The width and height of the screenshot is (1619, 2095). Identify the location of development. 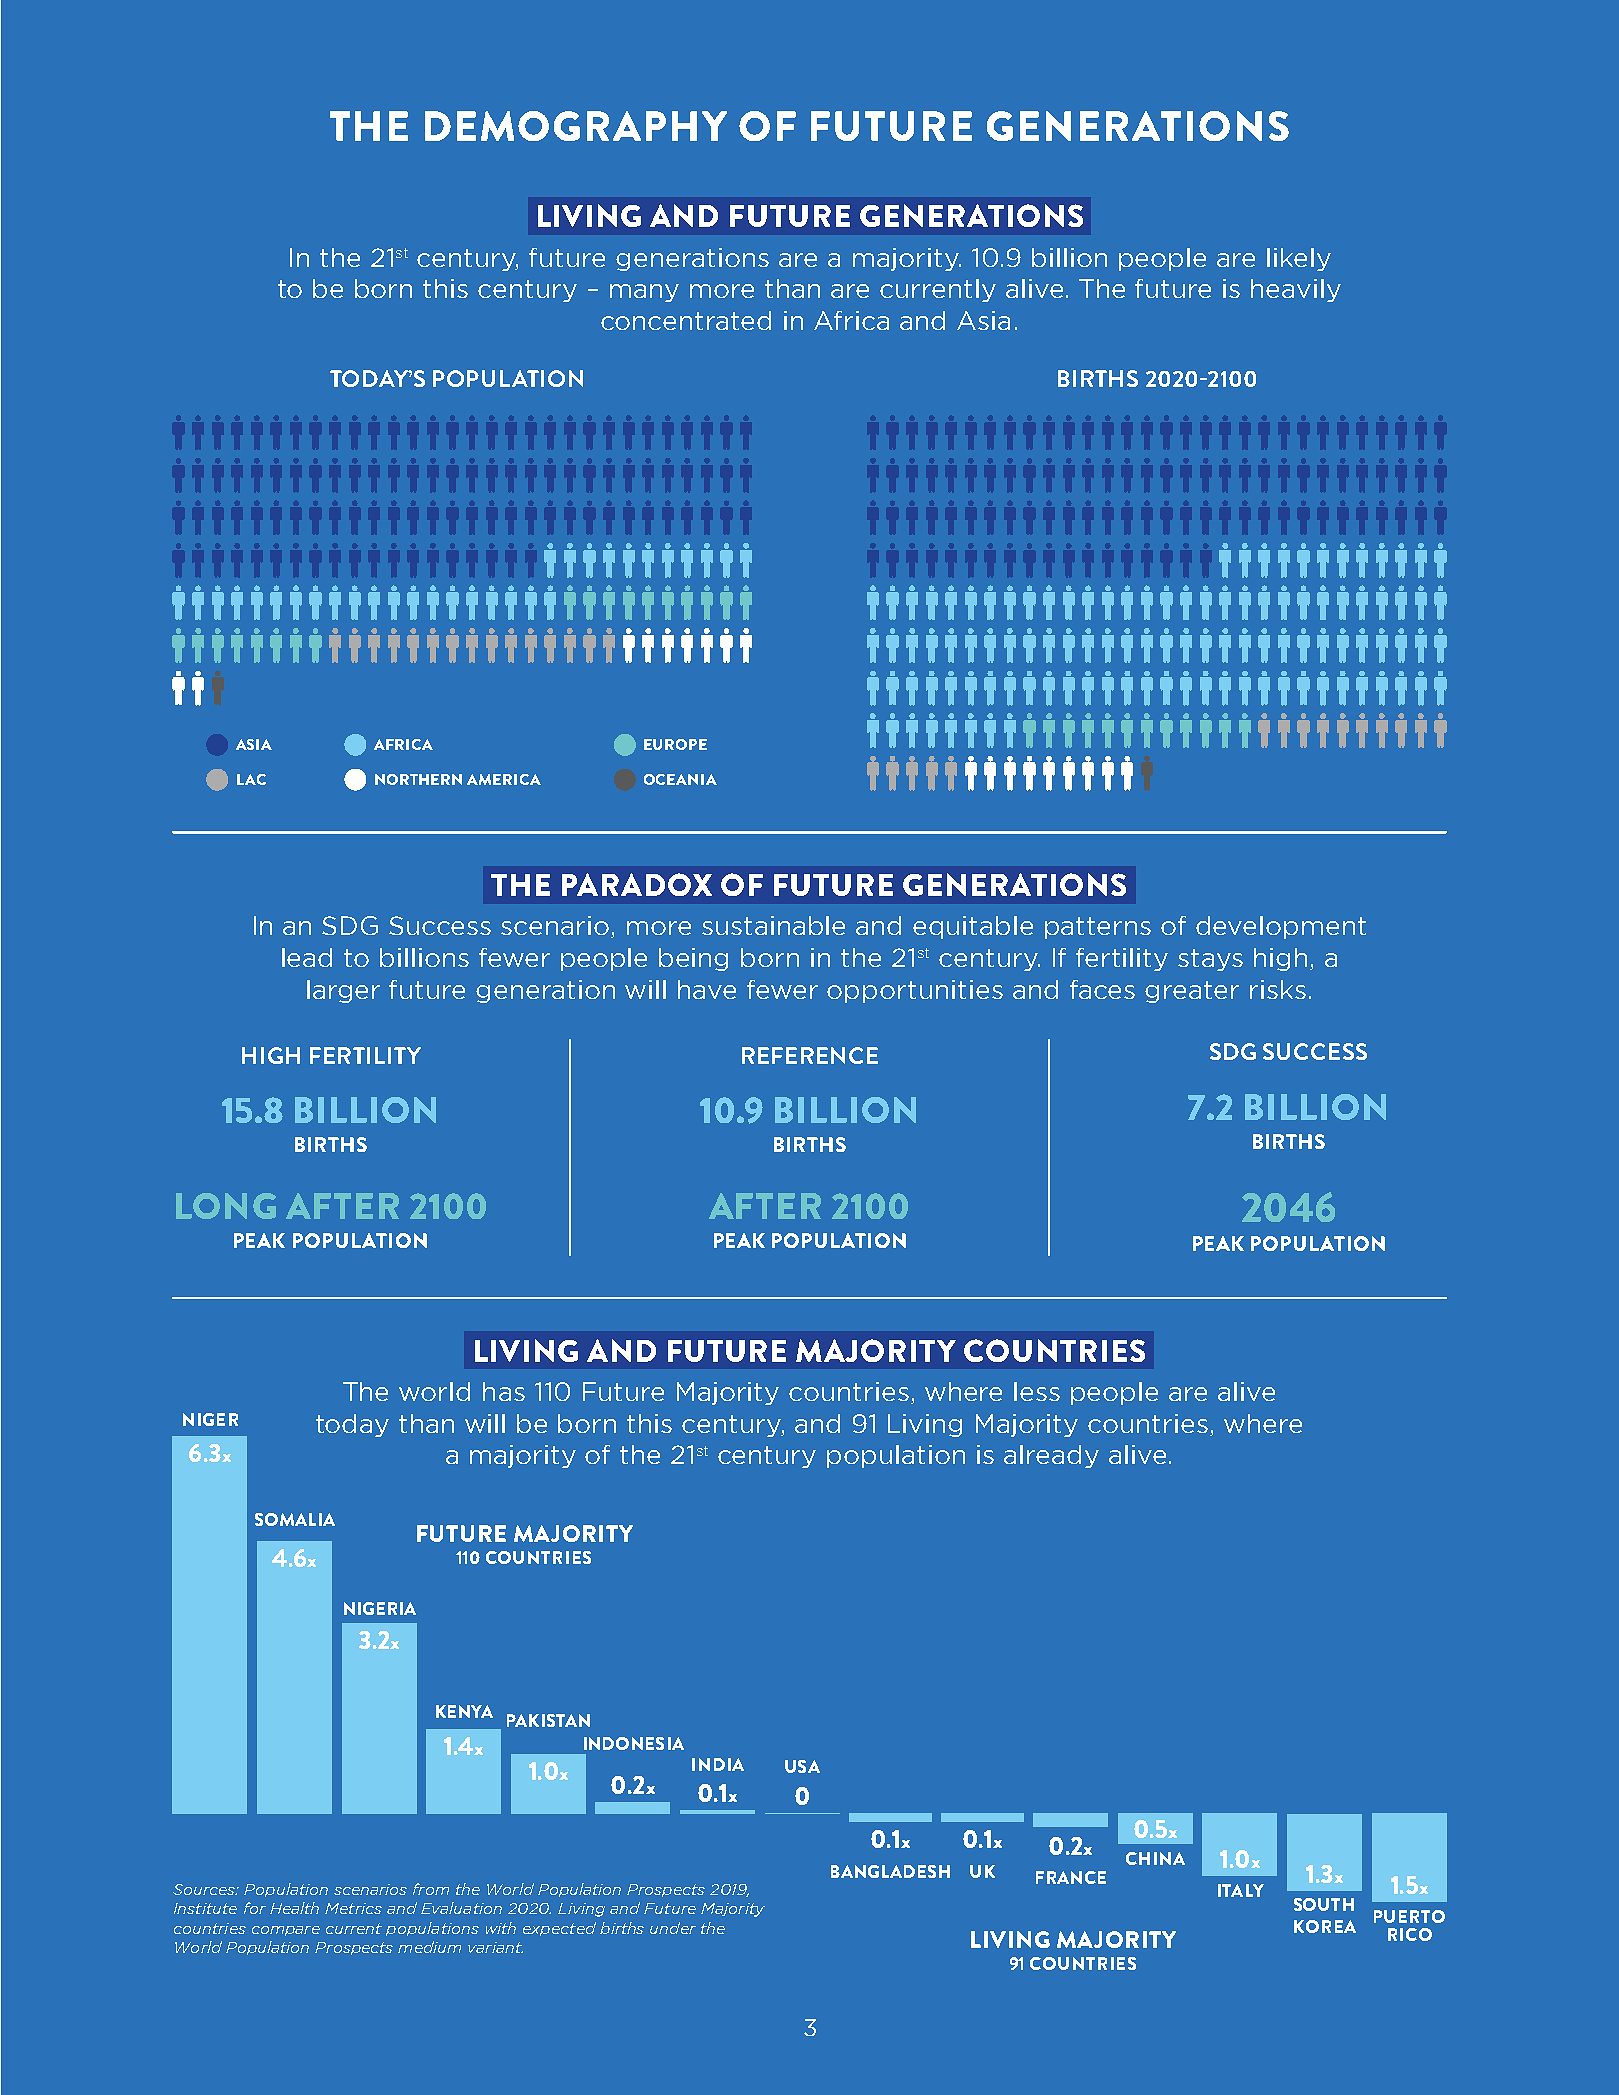
(1281, 927).
